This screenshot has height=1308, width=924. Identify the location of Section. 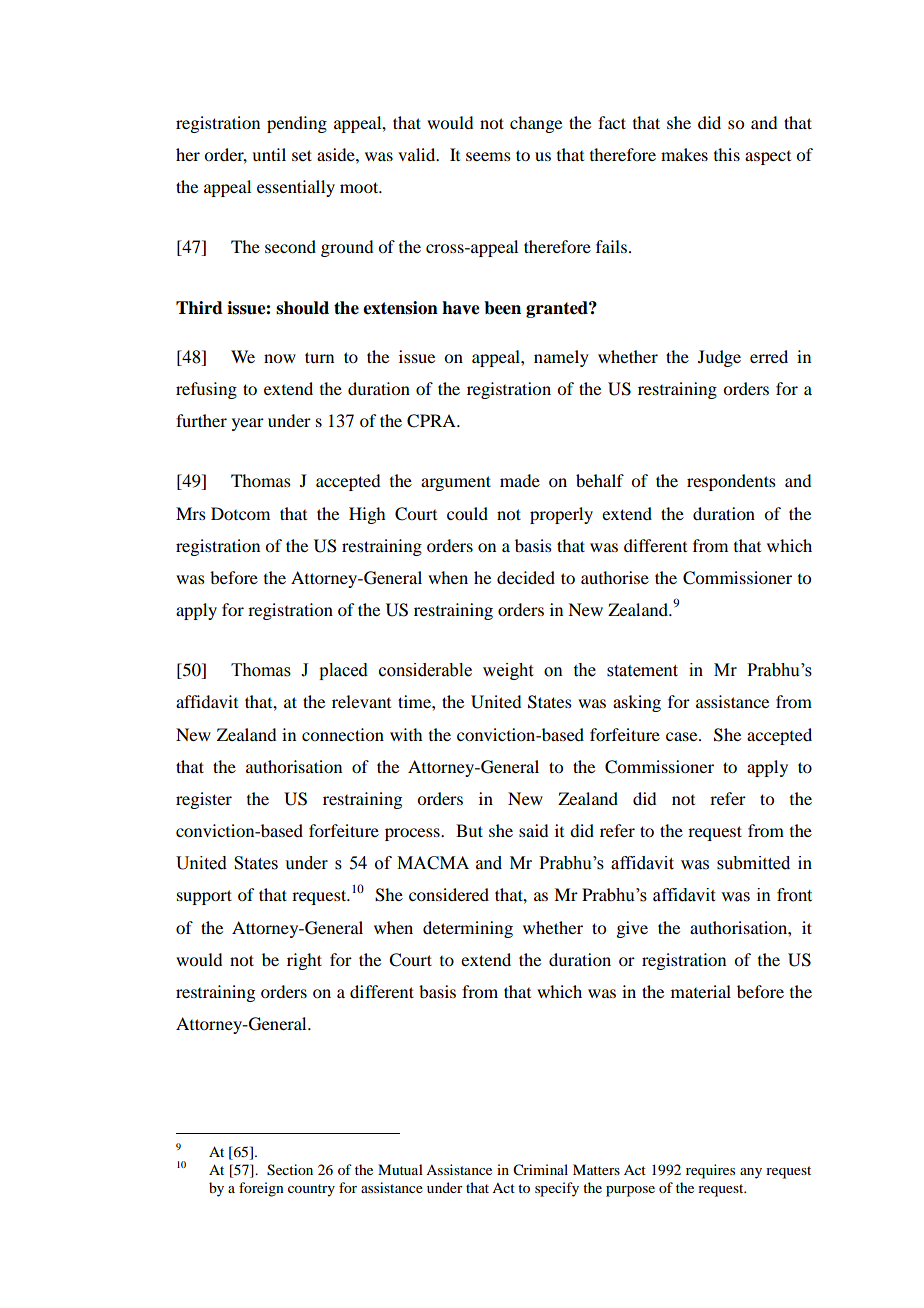
(290, 1170).
